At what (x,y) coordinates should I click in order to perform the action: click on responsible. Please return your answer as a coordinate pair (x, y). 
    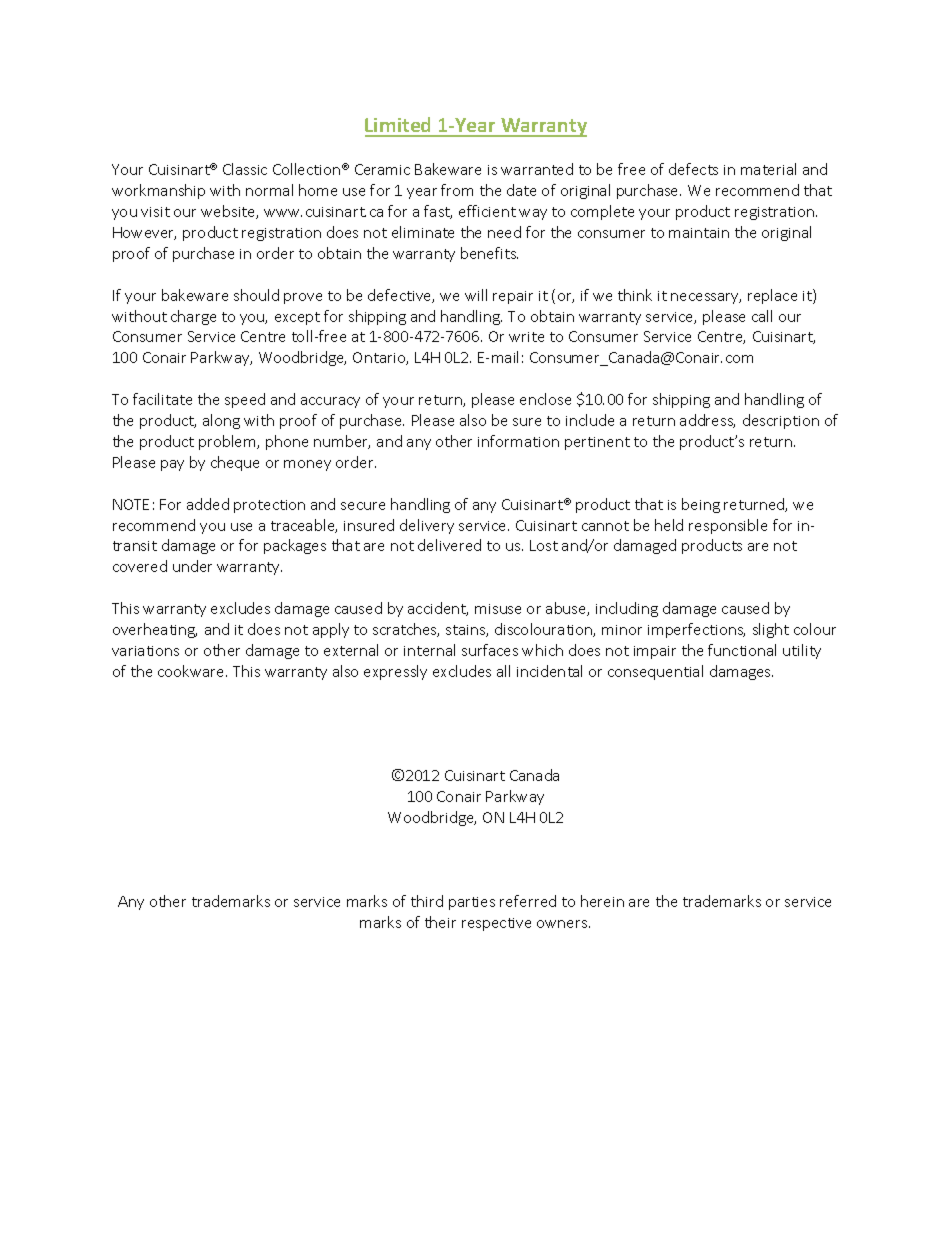
    Looking at the image, I should click on (728, 526).
